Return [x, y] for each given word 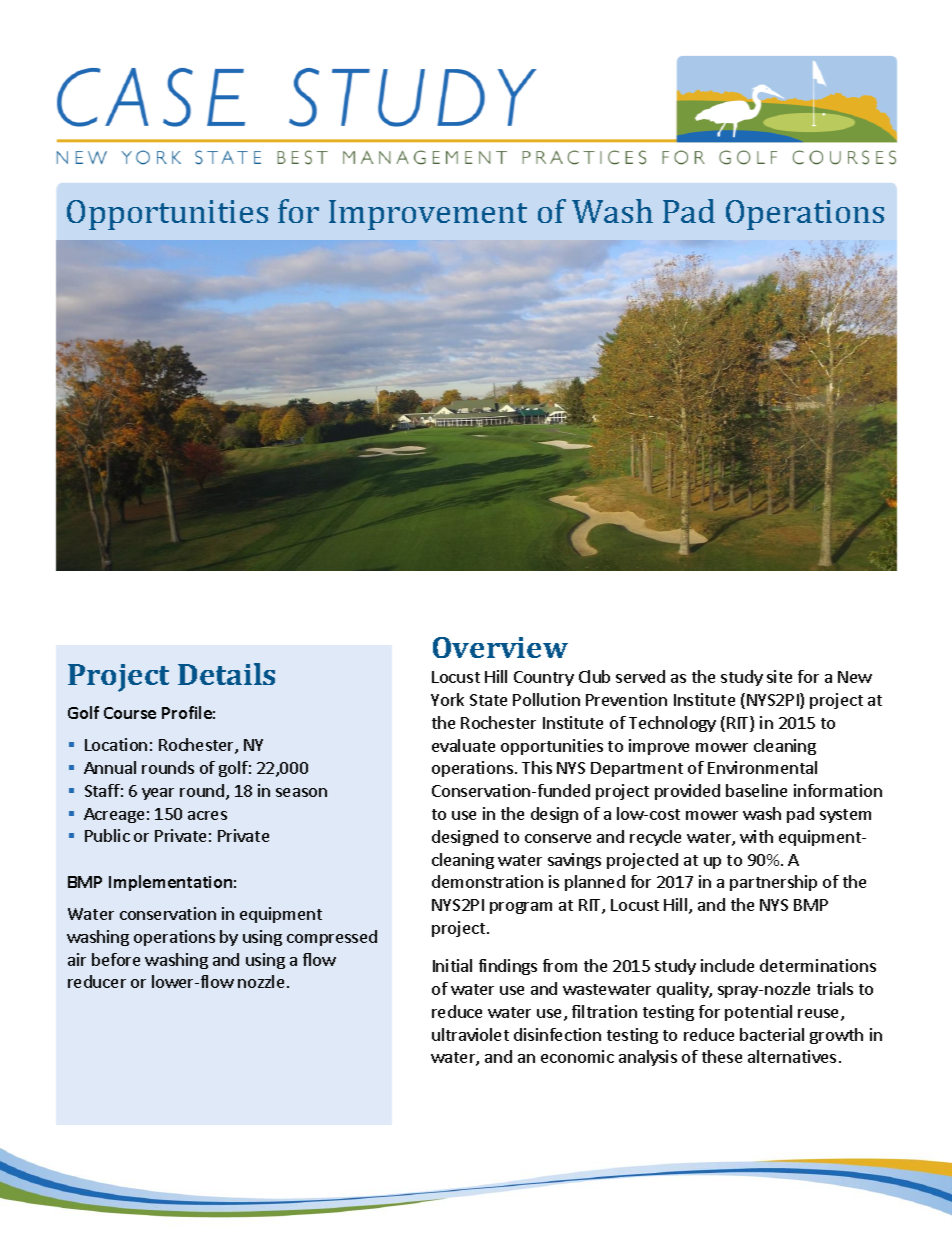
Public [107, 835]
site [779, 676]
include [727, 965]
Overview [500, 647]
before [116, 959]
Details [226, 674]
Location [116, 744]
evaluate [463, 745]
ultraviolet [470, 1034]
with [756, 836]
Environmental [762, 767]
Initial [452, 965]
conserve [558, 838]
